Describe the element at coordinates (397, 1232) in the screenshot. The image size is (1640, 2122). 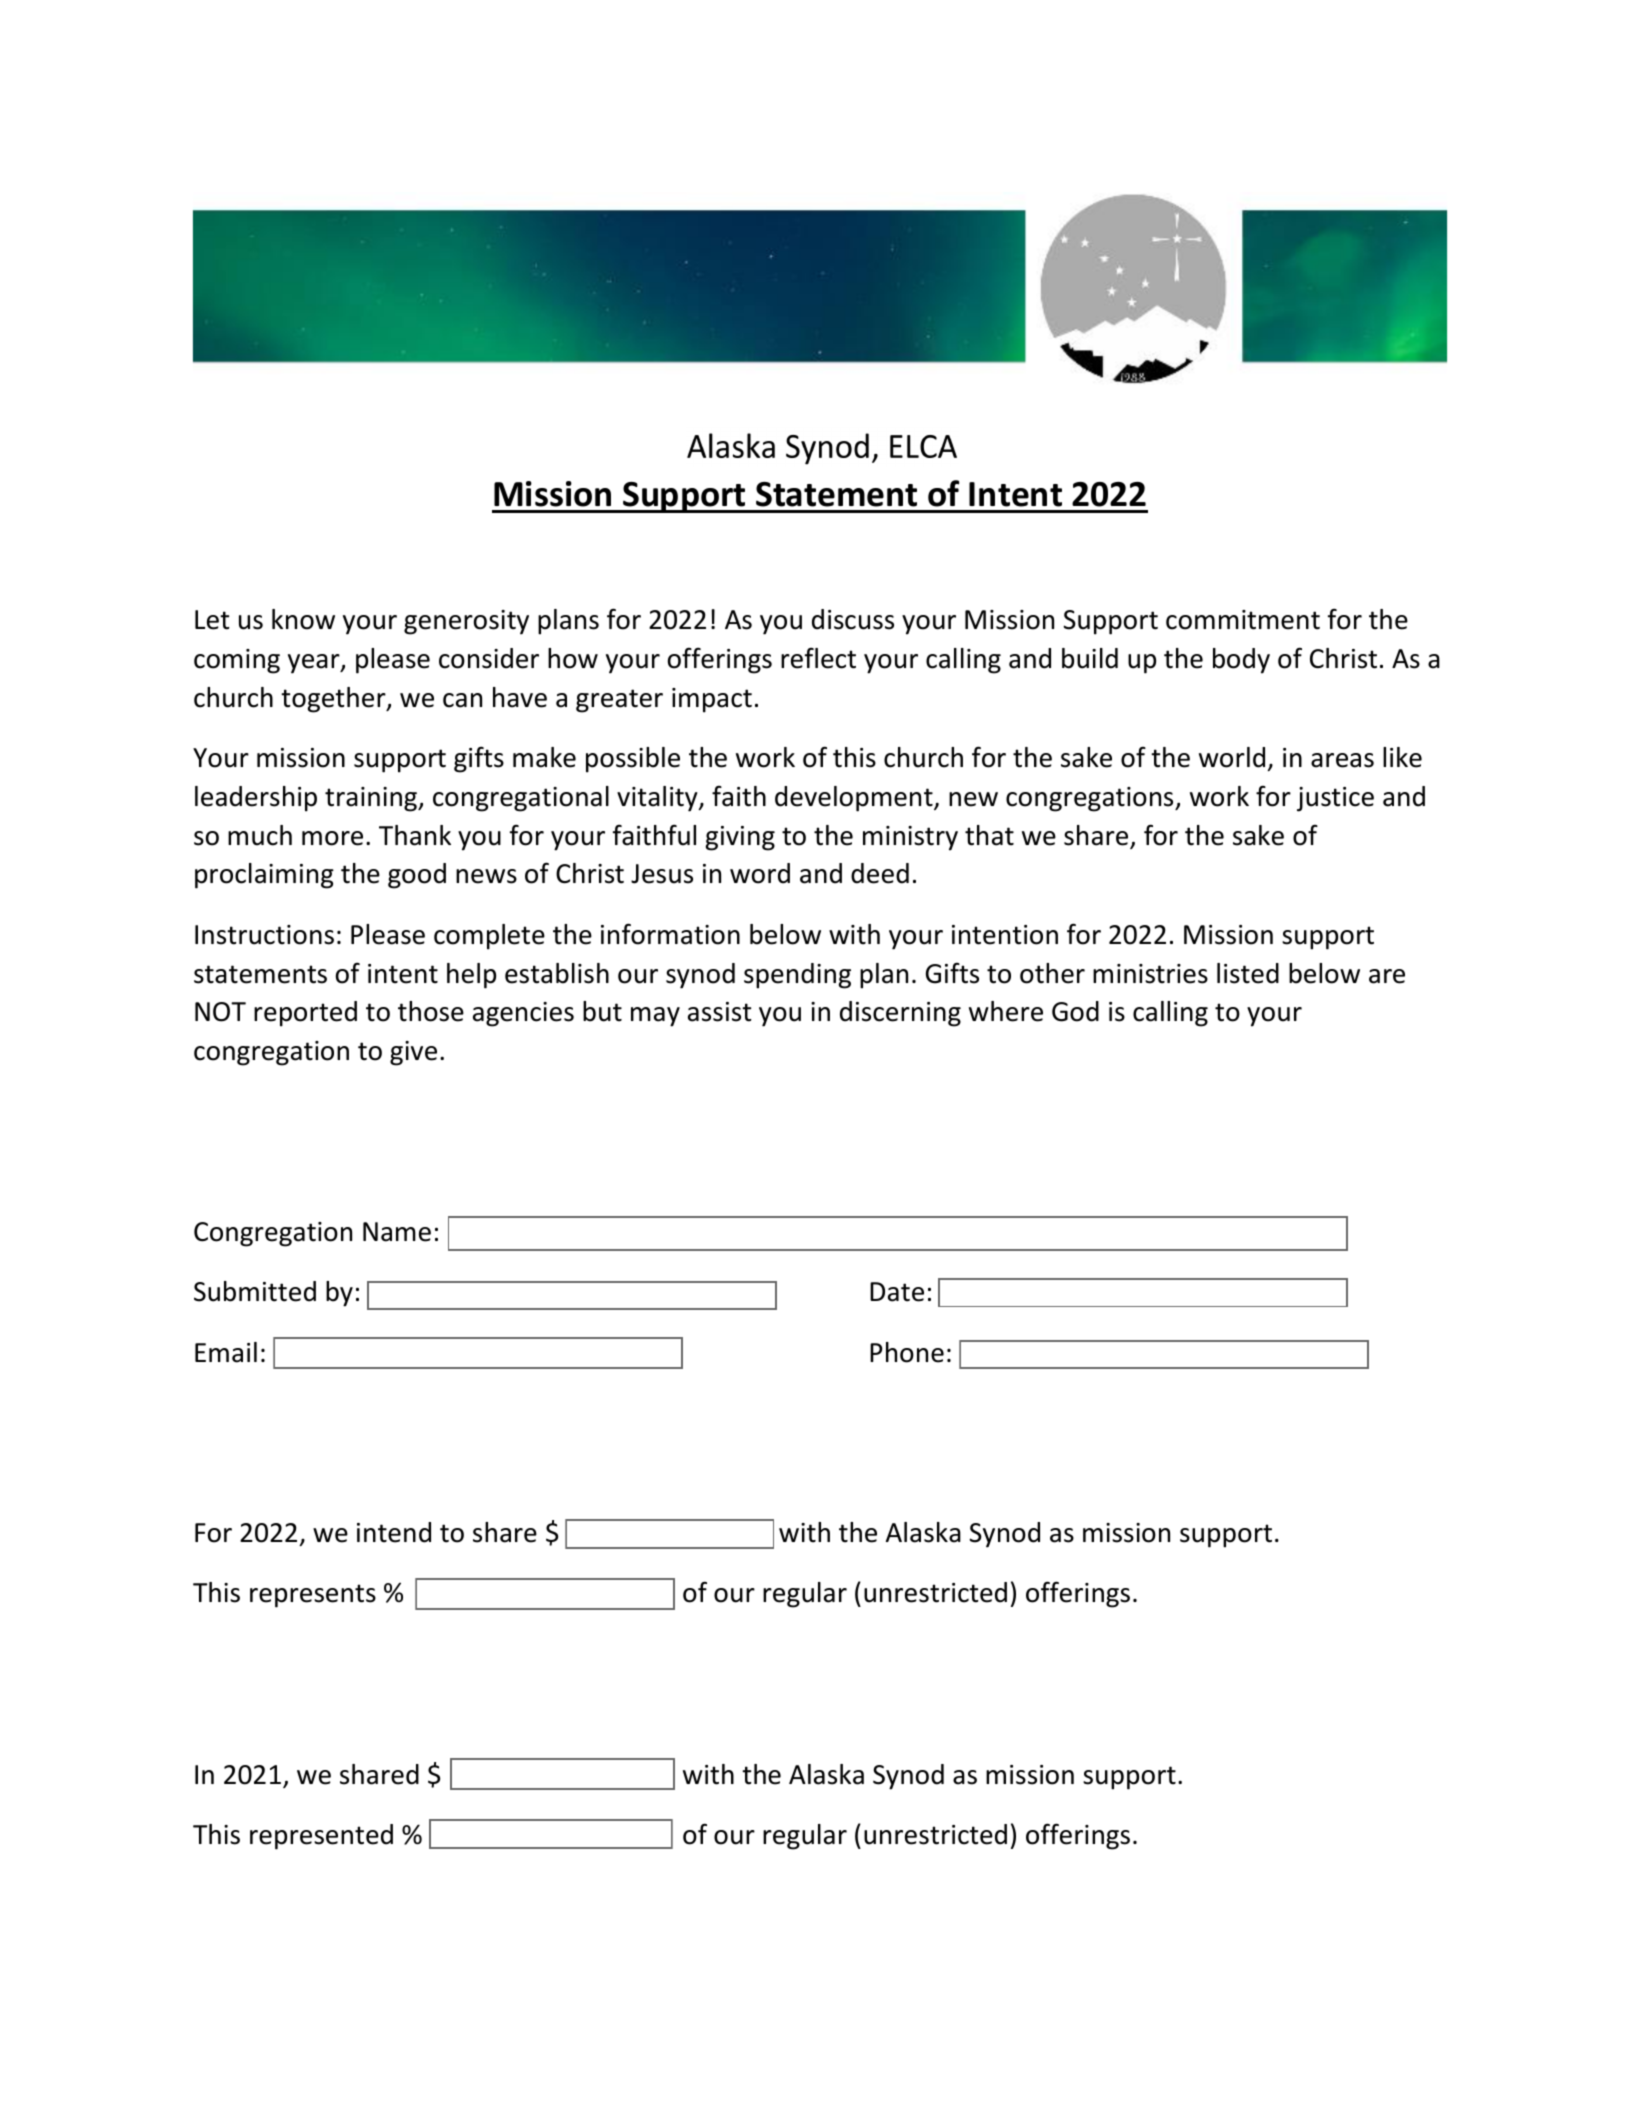
I see `Name` at that location.
